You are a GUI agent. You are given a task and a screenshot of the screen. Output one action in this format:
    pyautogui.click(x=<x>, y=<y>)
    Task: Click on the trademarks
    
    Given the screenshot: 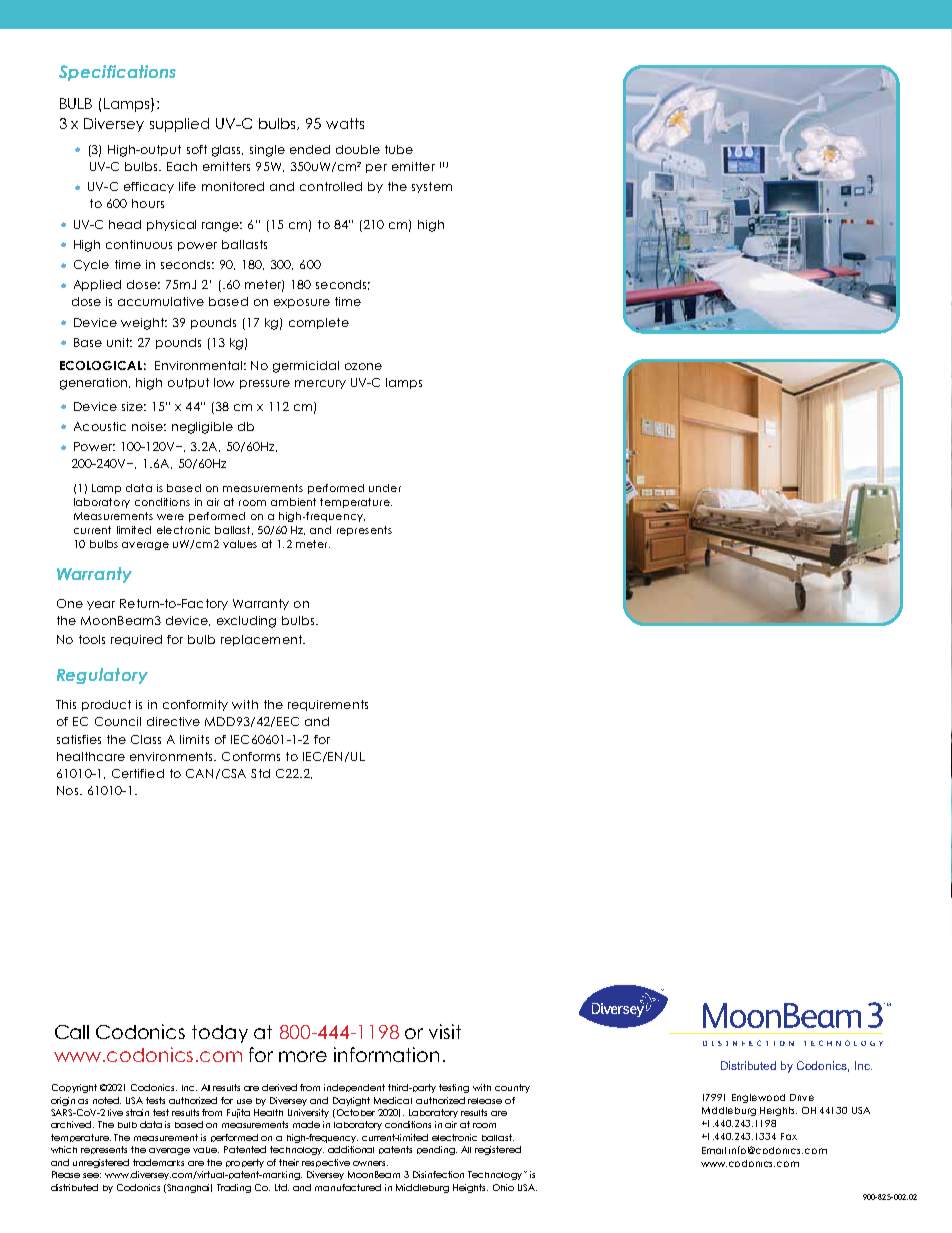 What is the action you would take?
    pyautogui.click(x=158, y=1162)
